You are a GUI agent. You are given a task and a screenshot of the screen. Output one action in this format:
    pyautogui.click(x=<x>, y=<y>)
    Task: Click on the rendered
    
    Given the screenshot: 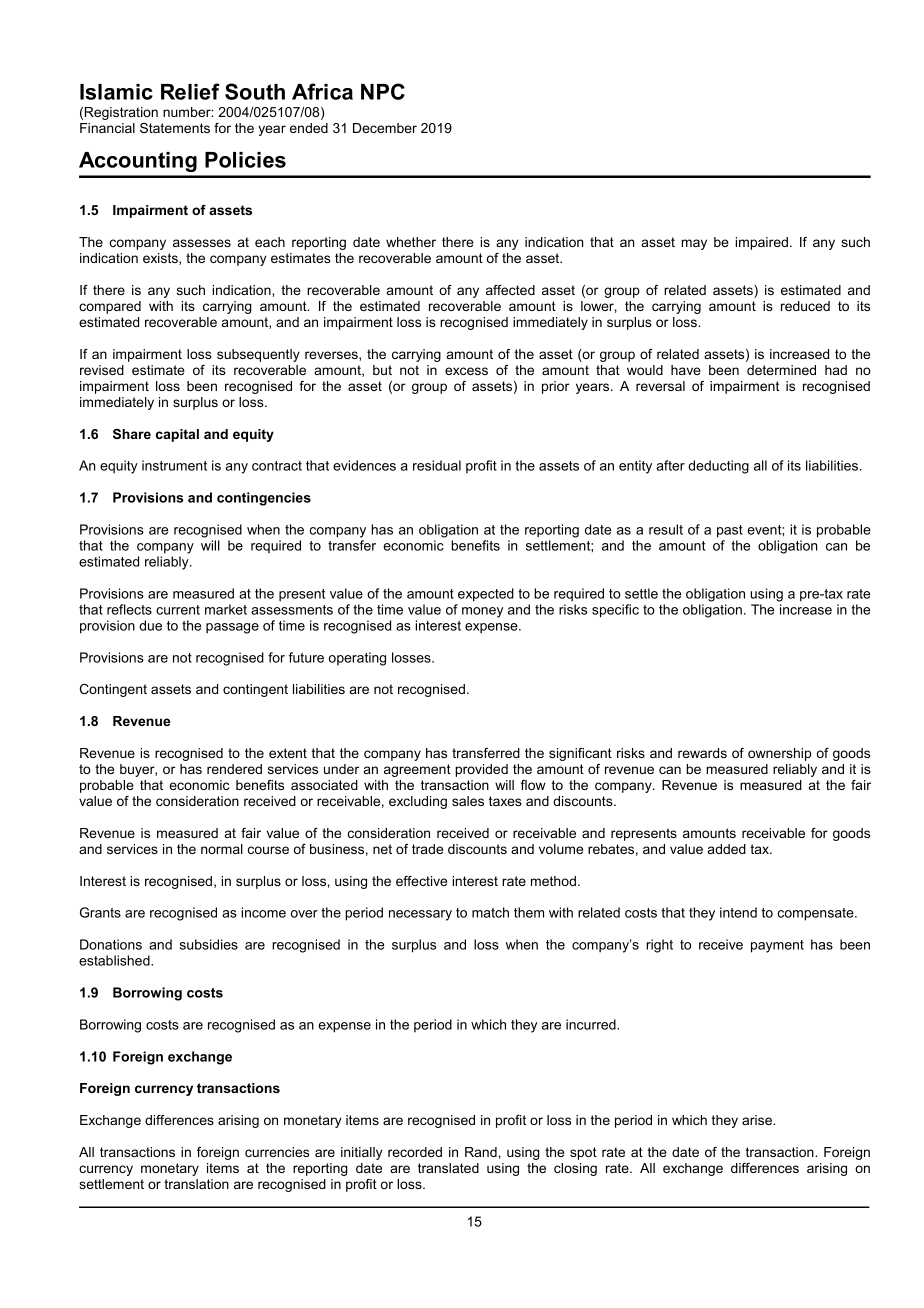 What is the action you would take?
    pyautogui.click(x=234, y=769)
